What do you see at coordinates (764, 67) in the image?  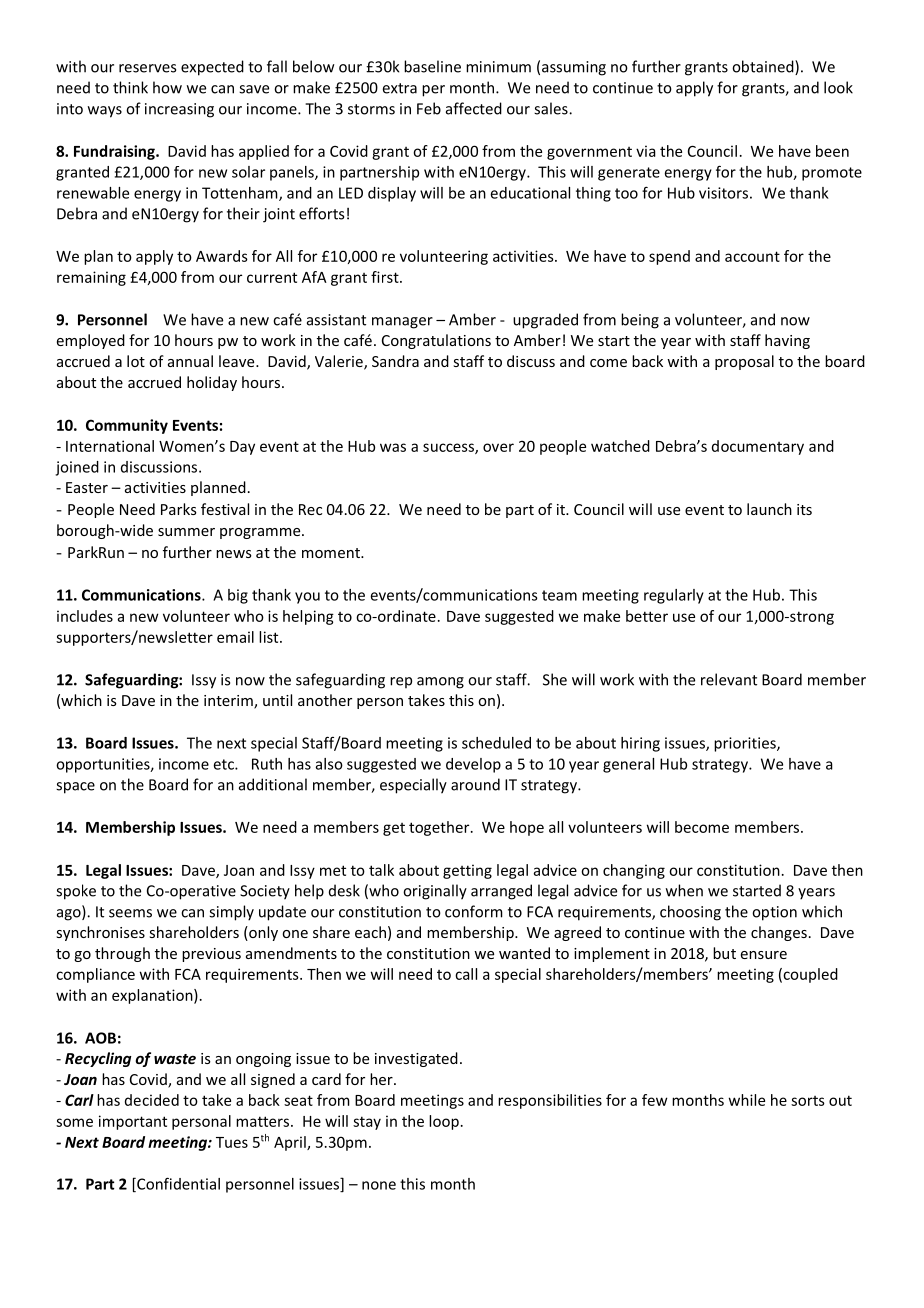 I see `obtained` at bounding box center [764, 67].
